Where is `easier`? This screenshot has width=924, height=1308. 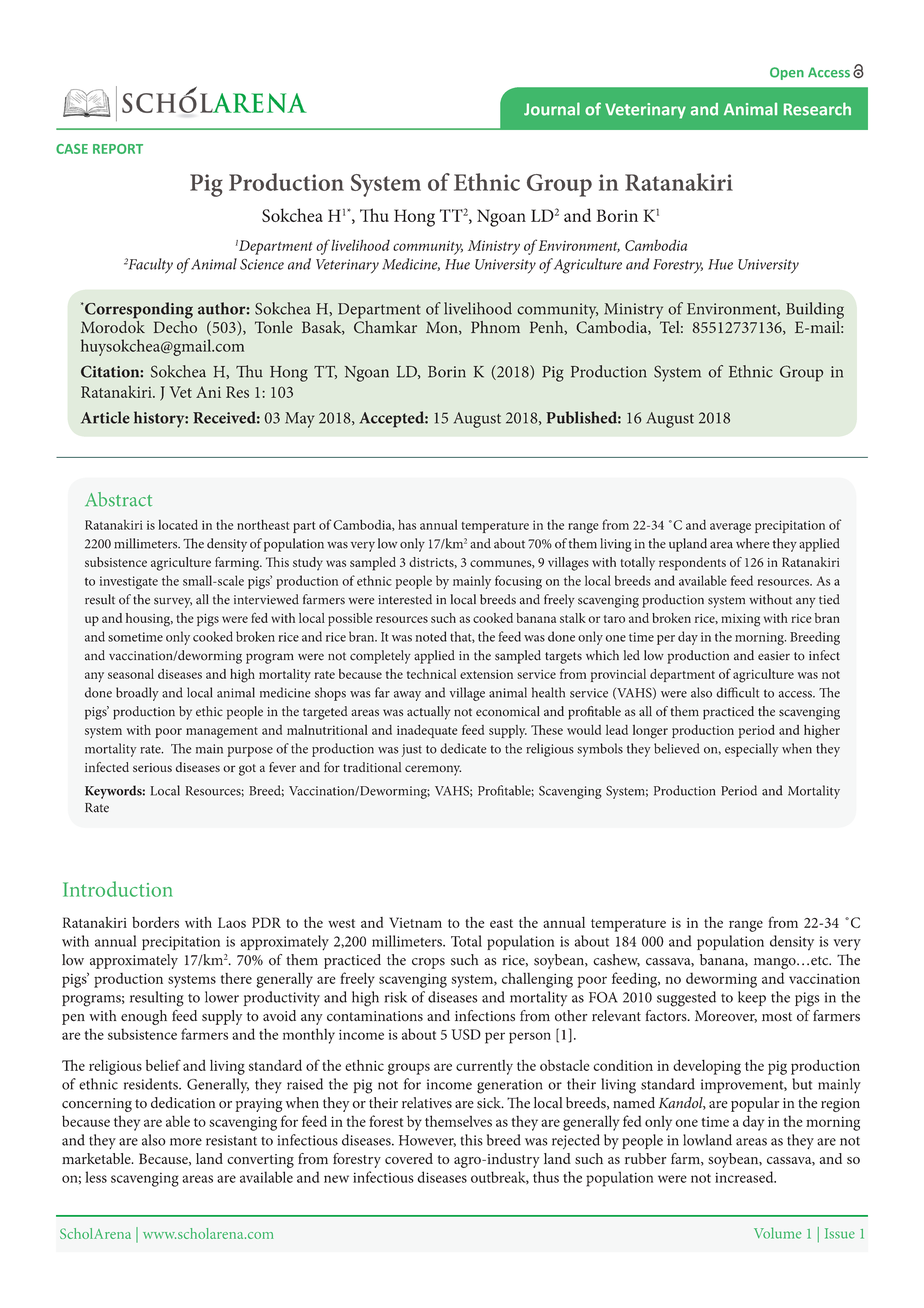 easier is located at coordinates (774, 656).
